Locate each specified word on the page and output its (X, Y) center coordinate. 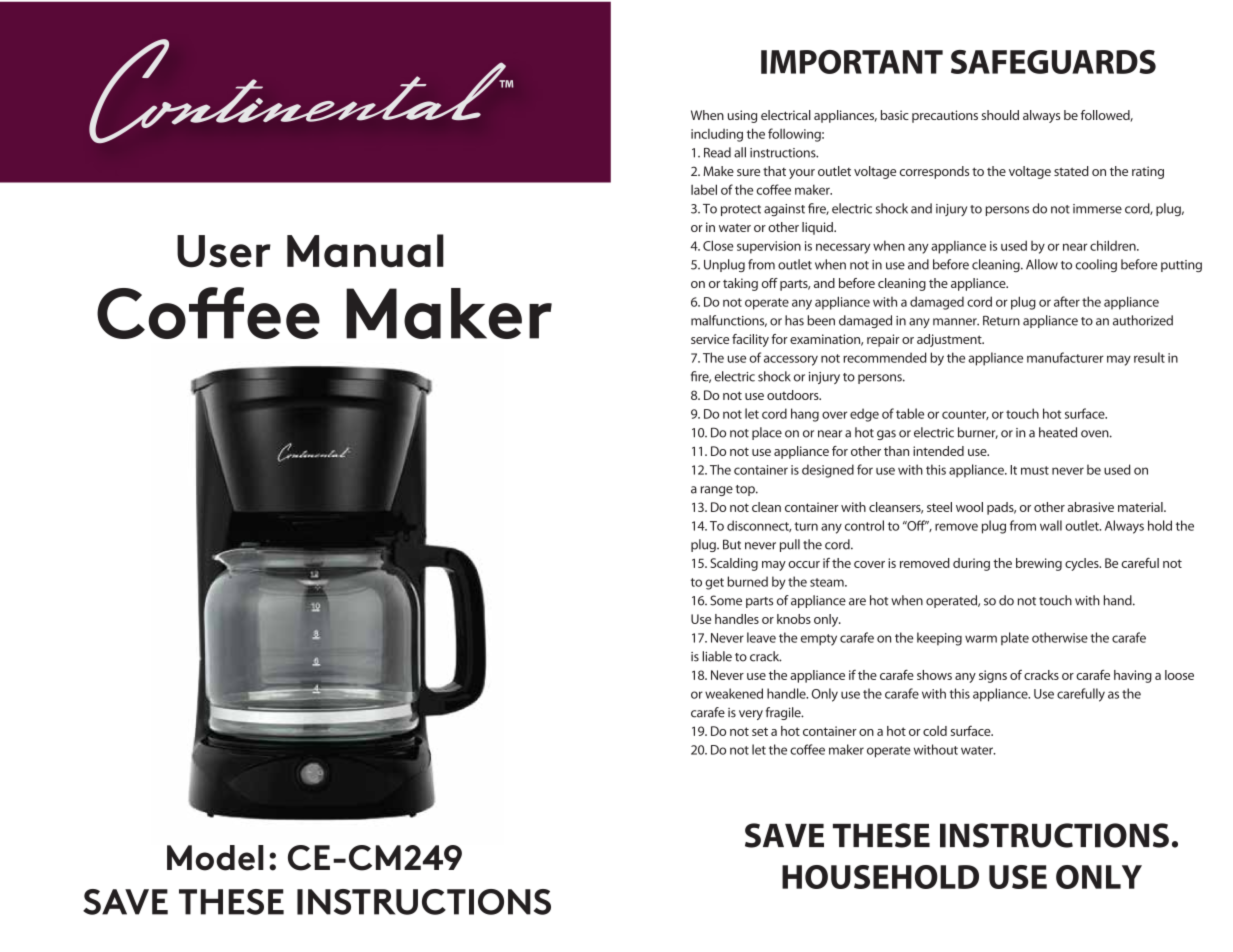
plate (1015, 638)
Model (215, 858)
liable (717, 656)
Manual (365, 251)
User (224, 251)
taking (740, 284)
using (742, 116)
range (717, 491)
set (760, 731)
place (767, 433)
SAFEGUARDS (1053, 62)
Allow (1042, 264)
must (1035, 470)
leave (761, 637)
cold (935, 731)
